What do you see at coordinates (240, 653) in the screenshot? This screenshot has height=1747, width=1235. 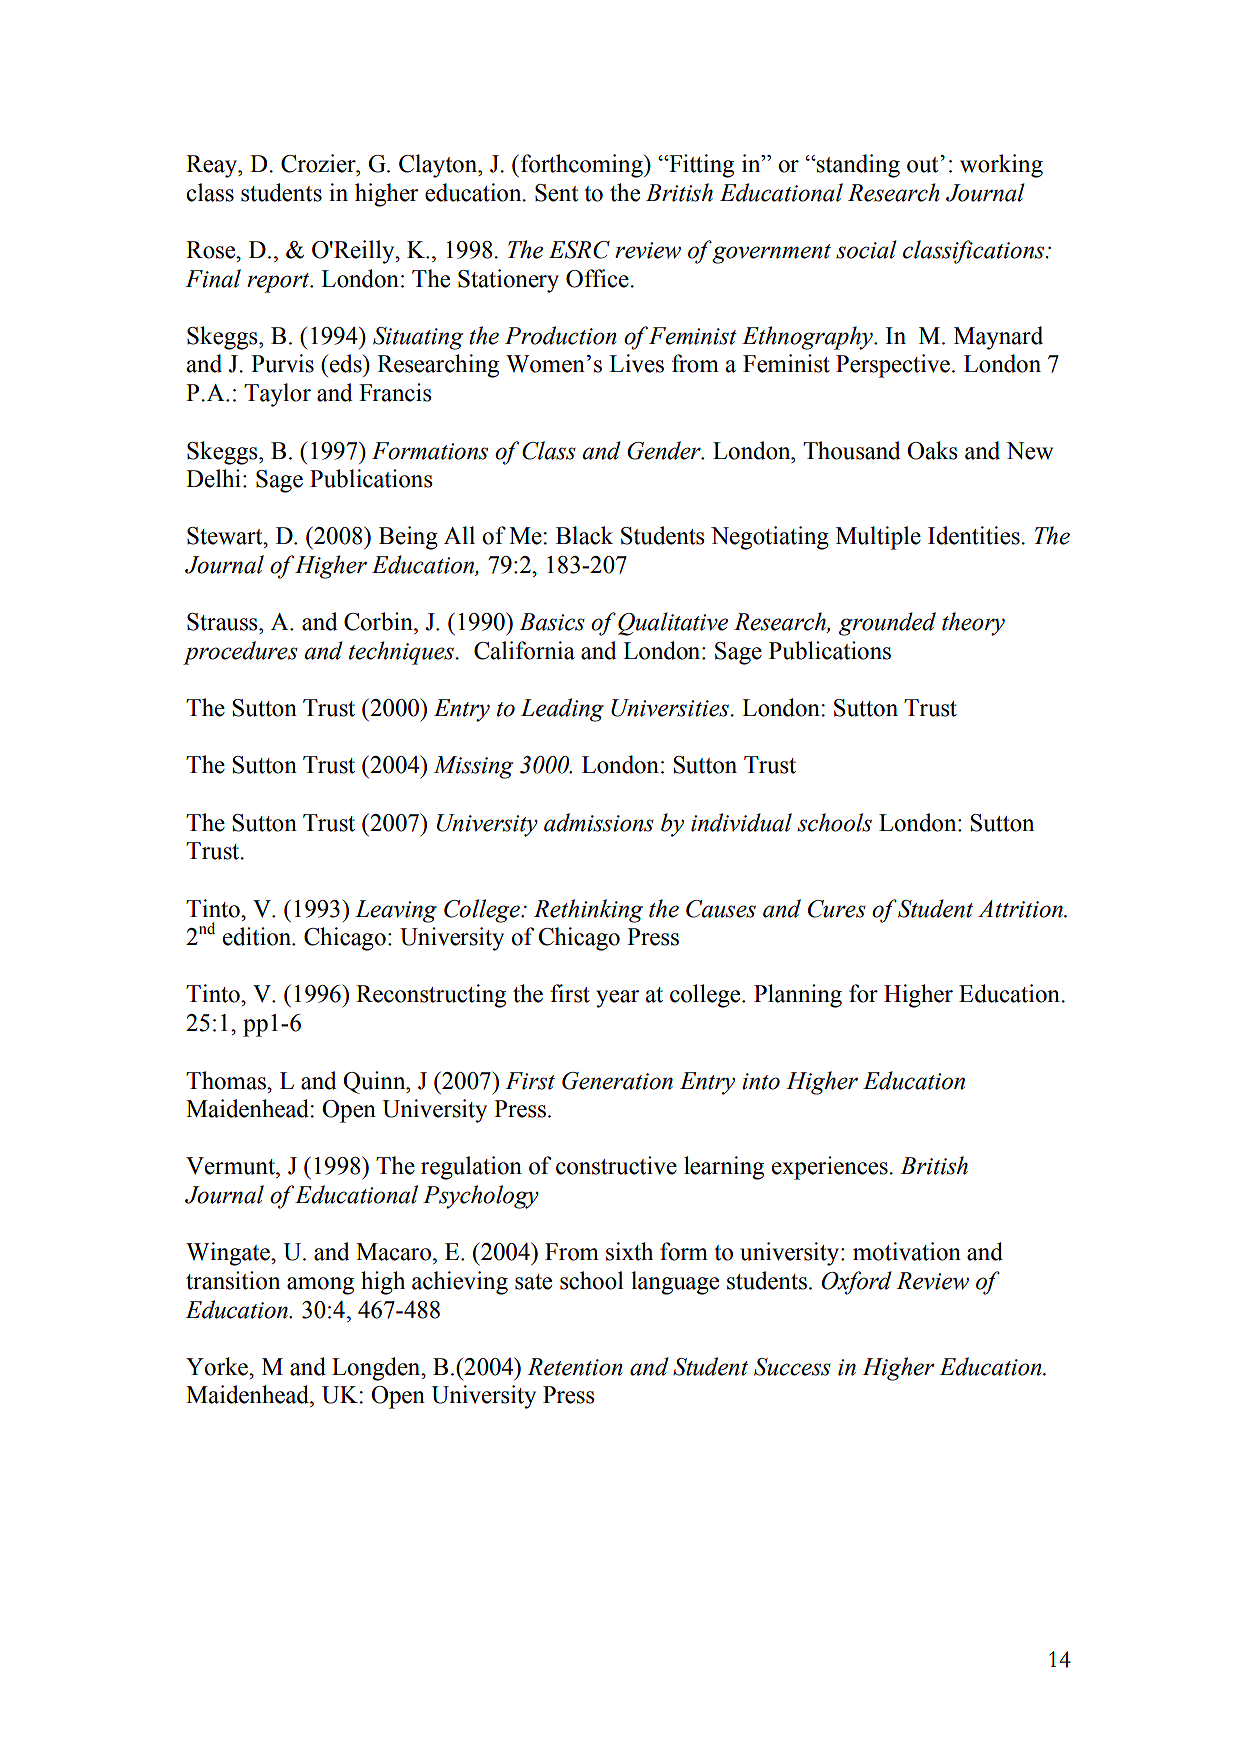 I see `procedures` at bounding box center [240, 653].
